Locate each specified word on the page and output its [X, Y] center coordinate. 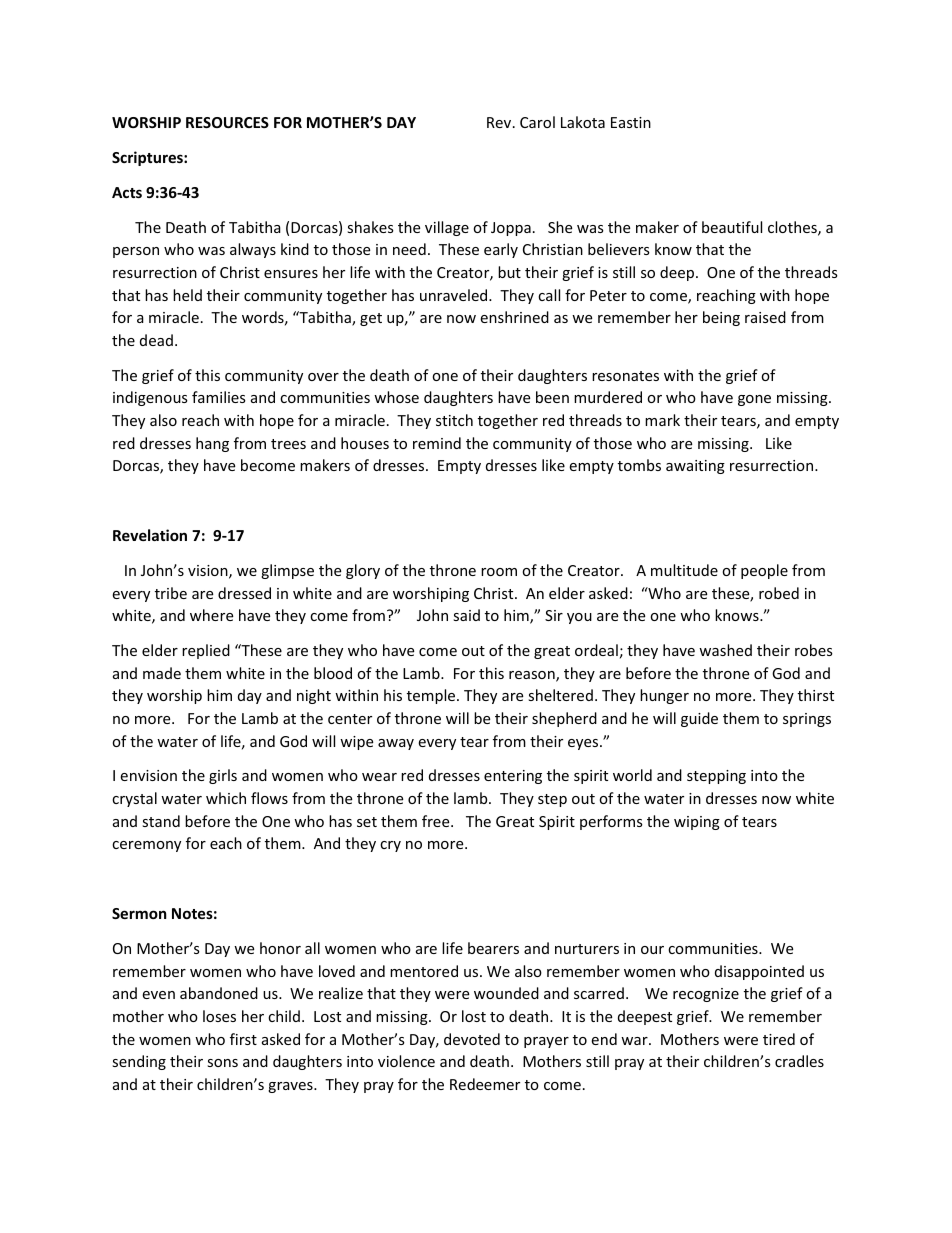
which [226, 798]
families [219, 397]
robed [779, 593]
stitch [454, 420]
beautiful [732, 227]
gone [754, 400]
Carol [537, 122]
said [466, 615]
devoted [472, 1039]
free [437, 821]
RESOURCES [227, 122]
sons [222, 1063]
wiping [697, 823]
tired [779, 1039]
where [211, 615]
